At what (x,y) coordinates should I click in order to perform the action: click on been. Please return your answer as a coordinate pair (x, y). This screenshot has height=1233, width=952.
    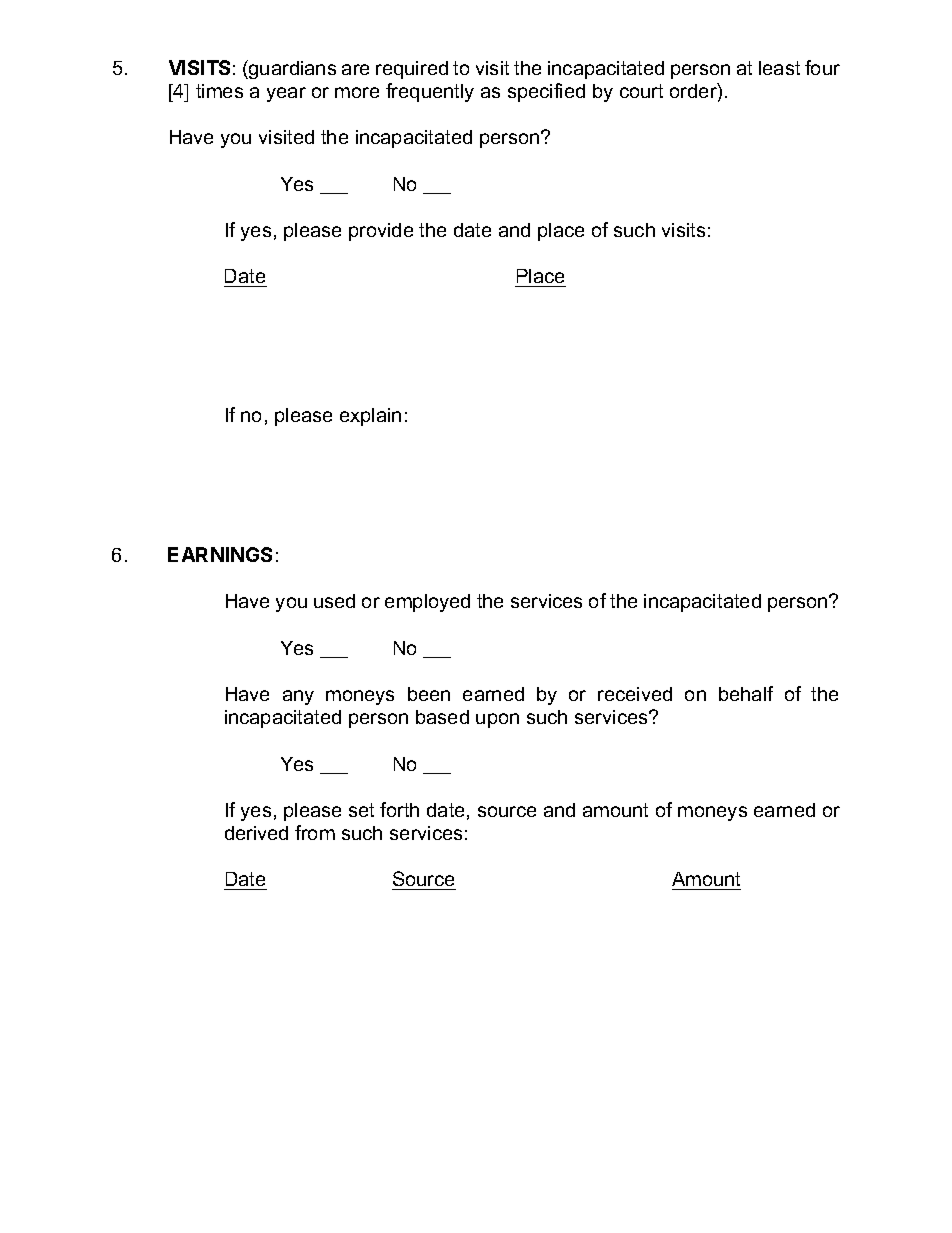
    Looking at the image, I should click on (429, 694).
